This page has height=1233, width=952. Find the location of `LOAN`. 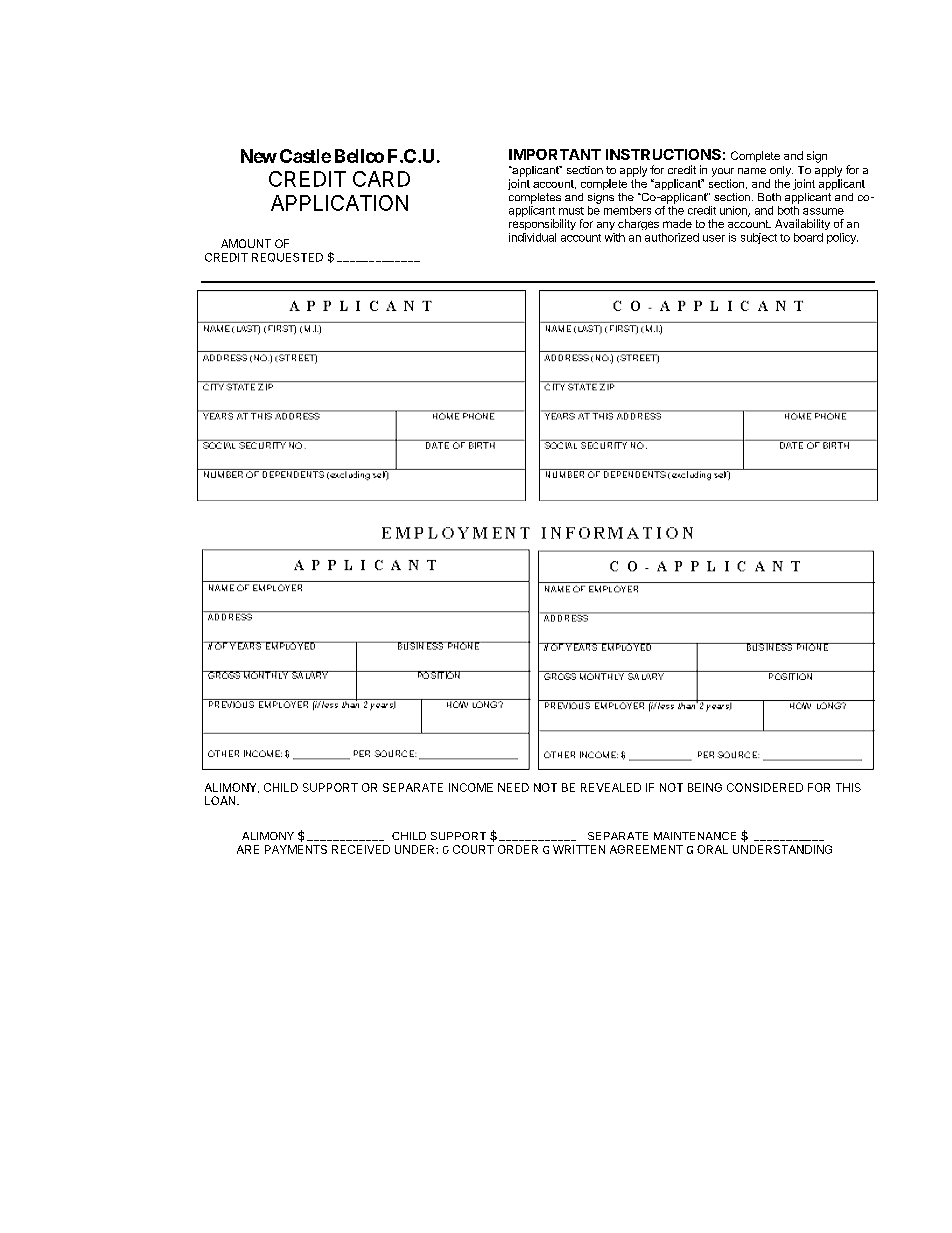

LOAN is located at coordinates (221, 800).
